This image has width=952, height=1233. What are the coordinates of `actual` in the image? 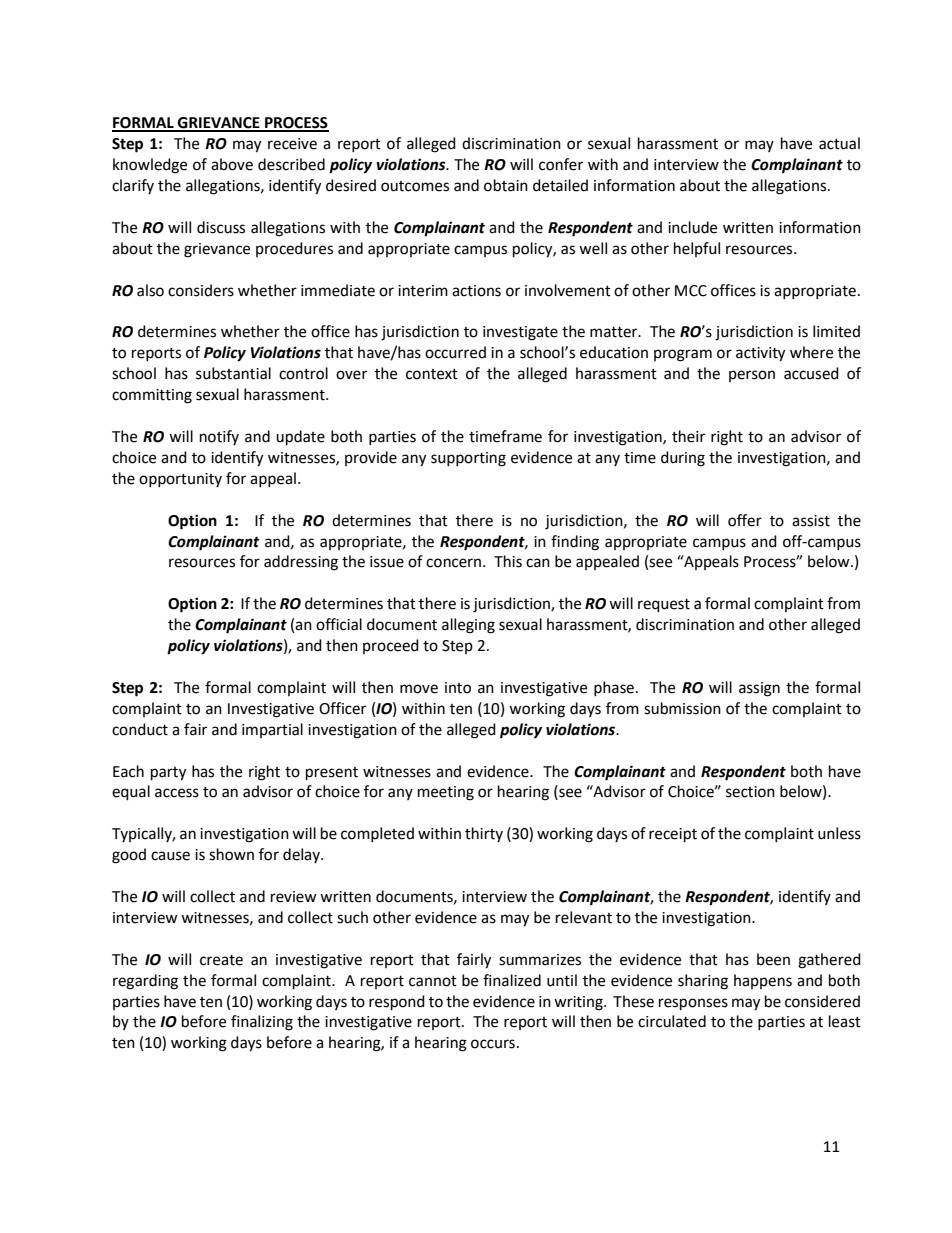 It's located at (839, 143).
